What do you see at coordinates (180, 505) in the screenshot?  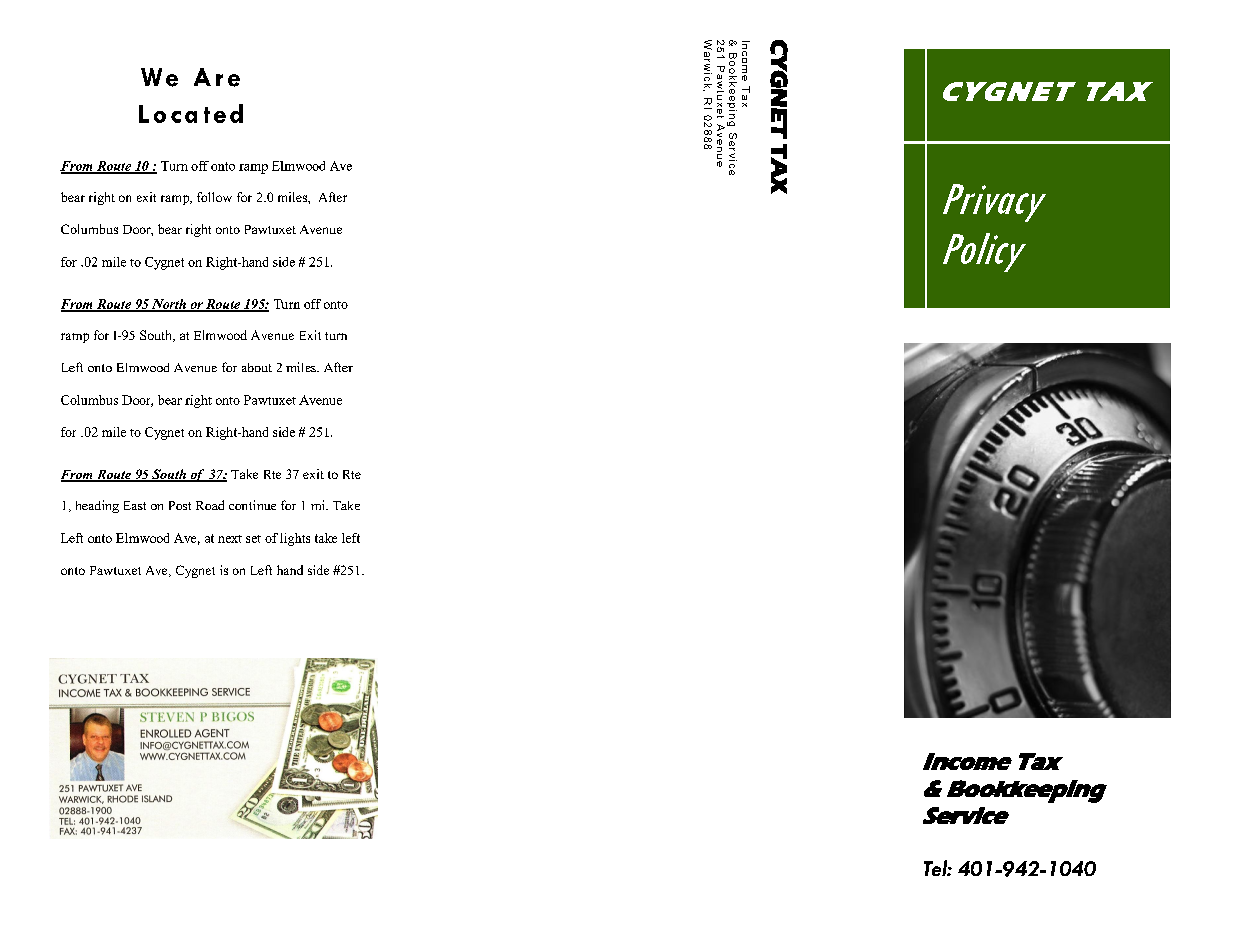 I see `Post` at bounding box center [180, 505].
